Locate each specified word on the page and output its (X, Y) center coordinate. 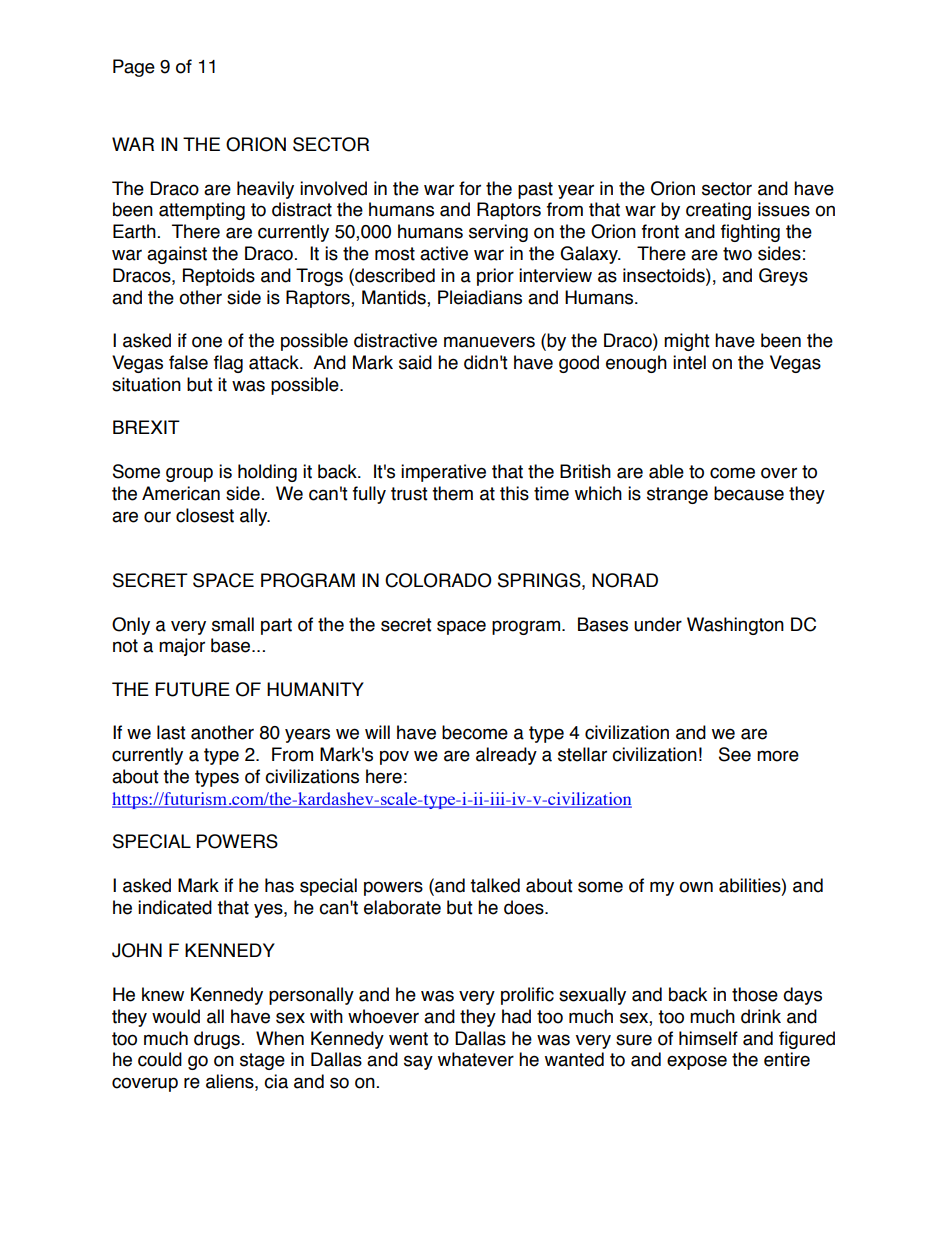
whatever (476, 1059)
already (506, 756)
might (687, 342)
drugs (217, 1040)
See (735, 754)
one (207, 342)
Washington (735, 626)
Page (134, 68)
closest (205, 515)
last (171, 732)
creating (718, 211)
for (470, 188)
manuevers (489, 342)
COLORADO (438, 580)
